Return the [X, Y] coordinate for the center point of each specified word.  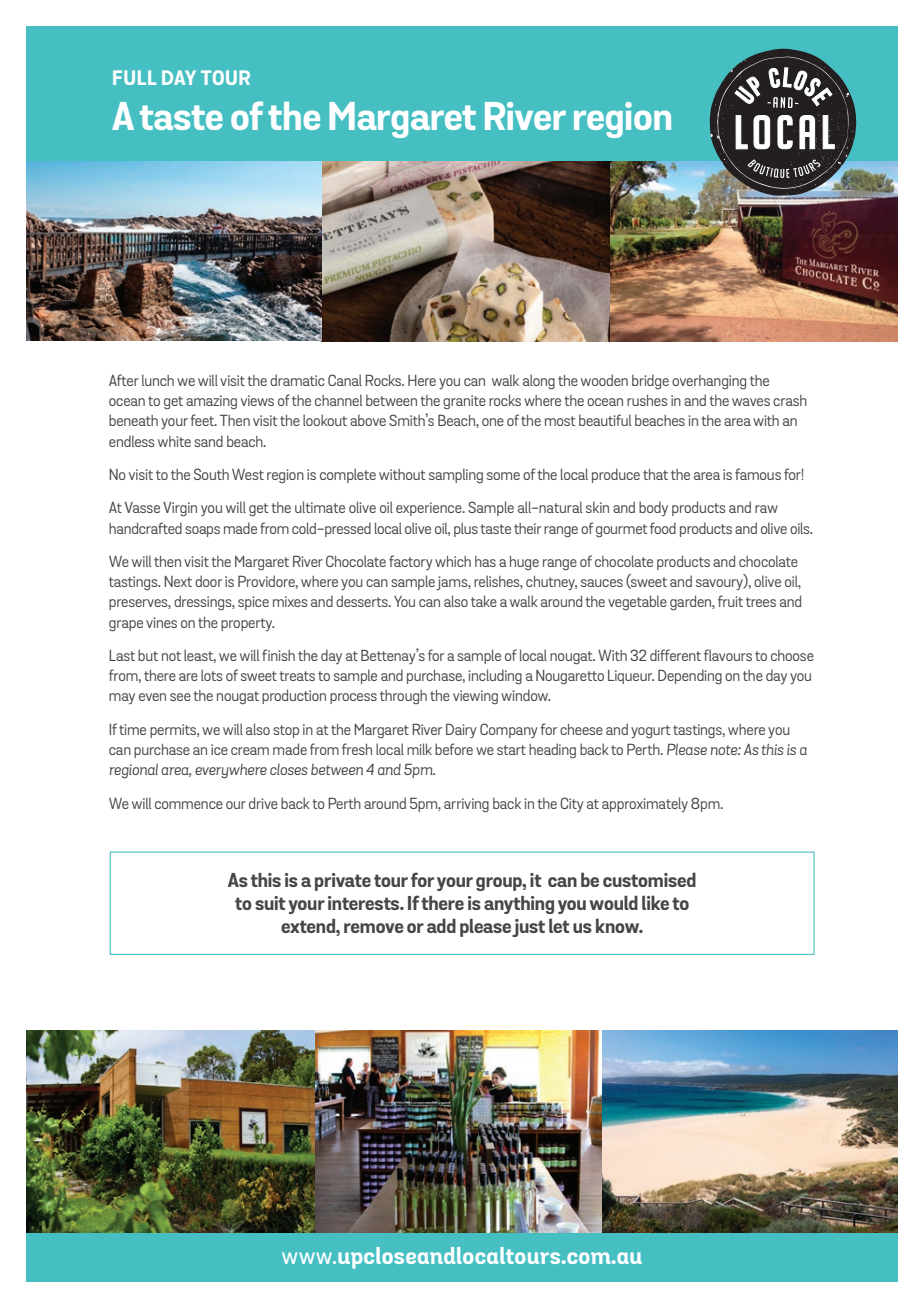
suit [270, 903]
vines [161, 622]
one [493, 422]
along [539, 382]
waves [751, 402]
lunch [158, 380]
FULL [134, 77]
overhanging [709, 382]
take [484, 601]
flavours [728, 655]
